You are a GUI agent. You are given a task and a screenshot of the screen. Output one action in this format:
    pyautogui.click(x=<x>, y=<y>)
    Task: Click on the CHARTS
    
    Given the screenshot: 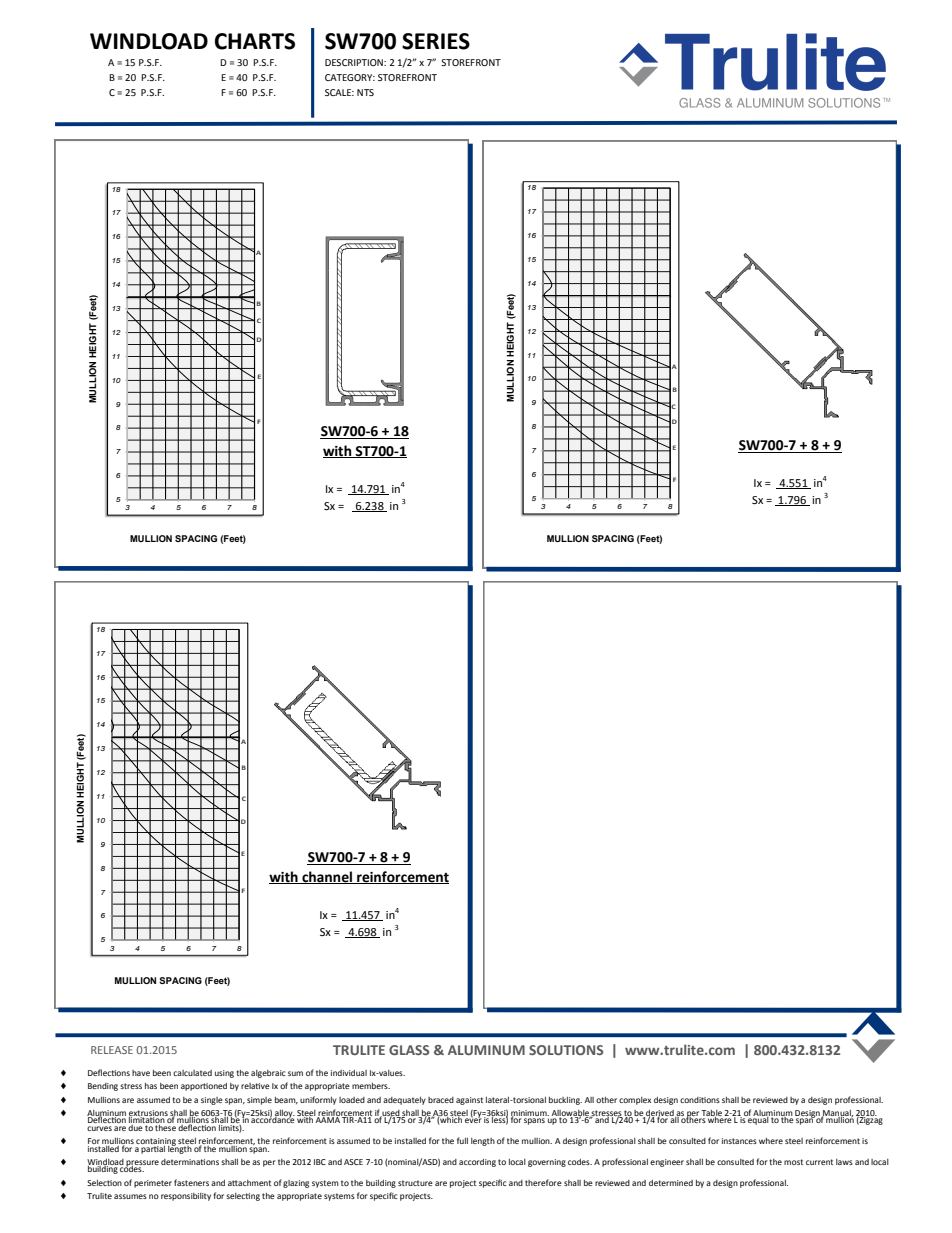 What is the action you would take?
    pyautogui.click(x=255, y=41)
